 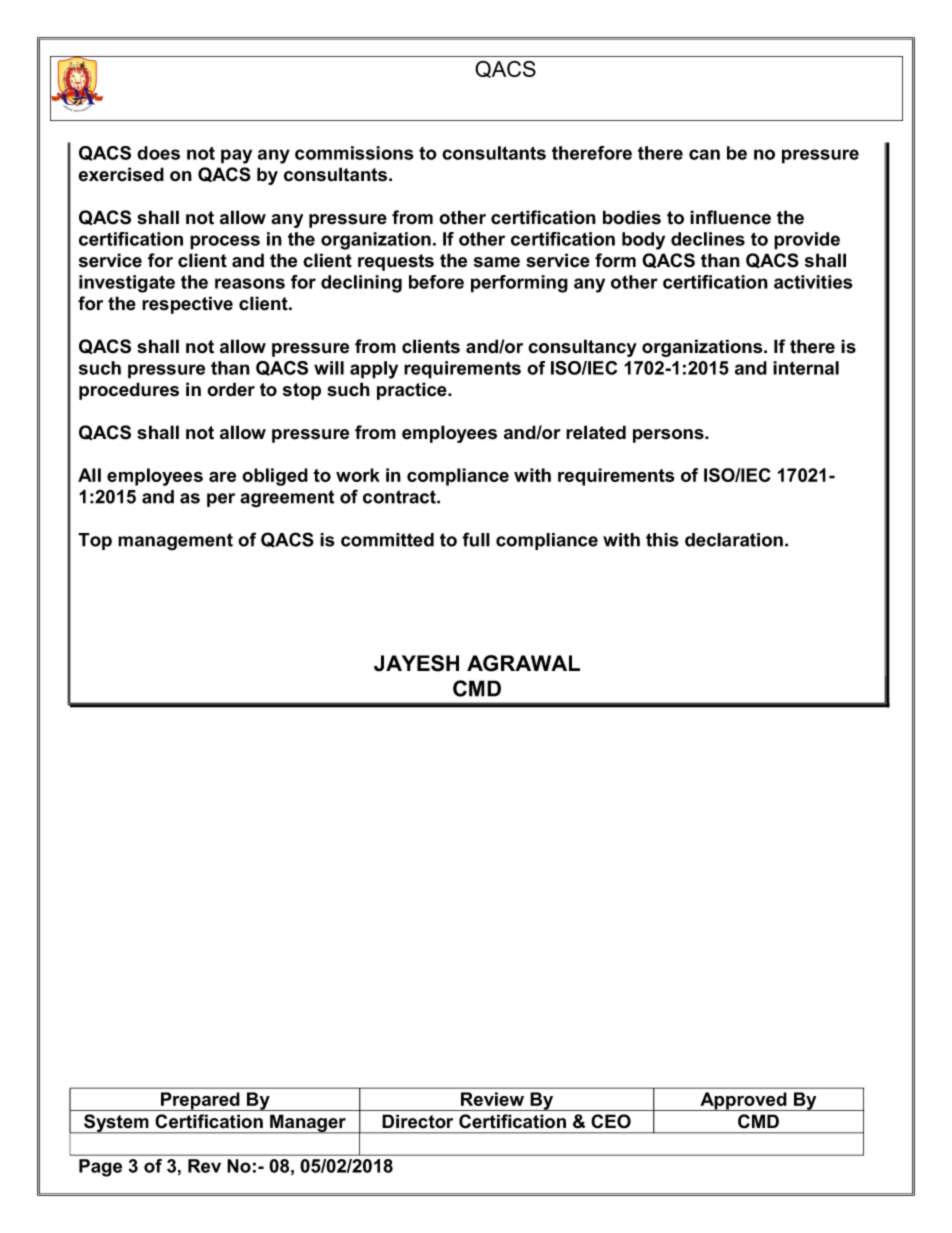 What do you see at coordinates (476, 539) in the screenshot?
I see `full` at bounding box center [476, 539].
